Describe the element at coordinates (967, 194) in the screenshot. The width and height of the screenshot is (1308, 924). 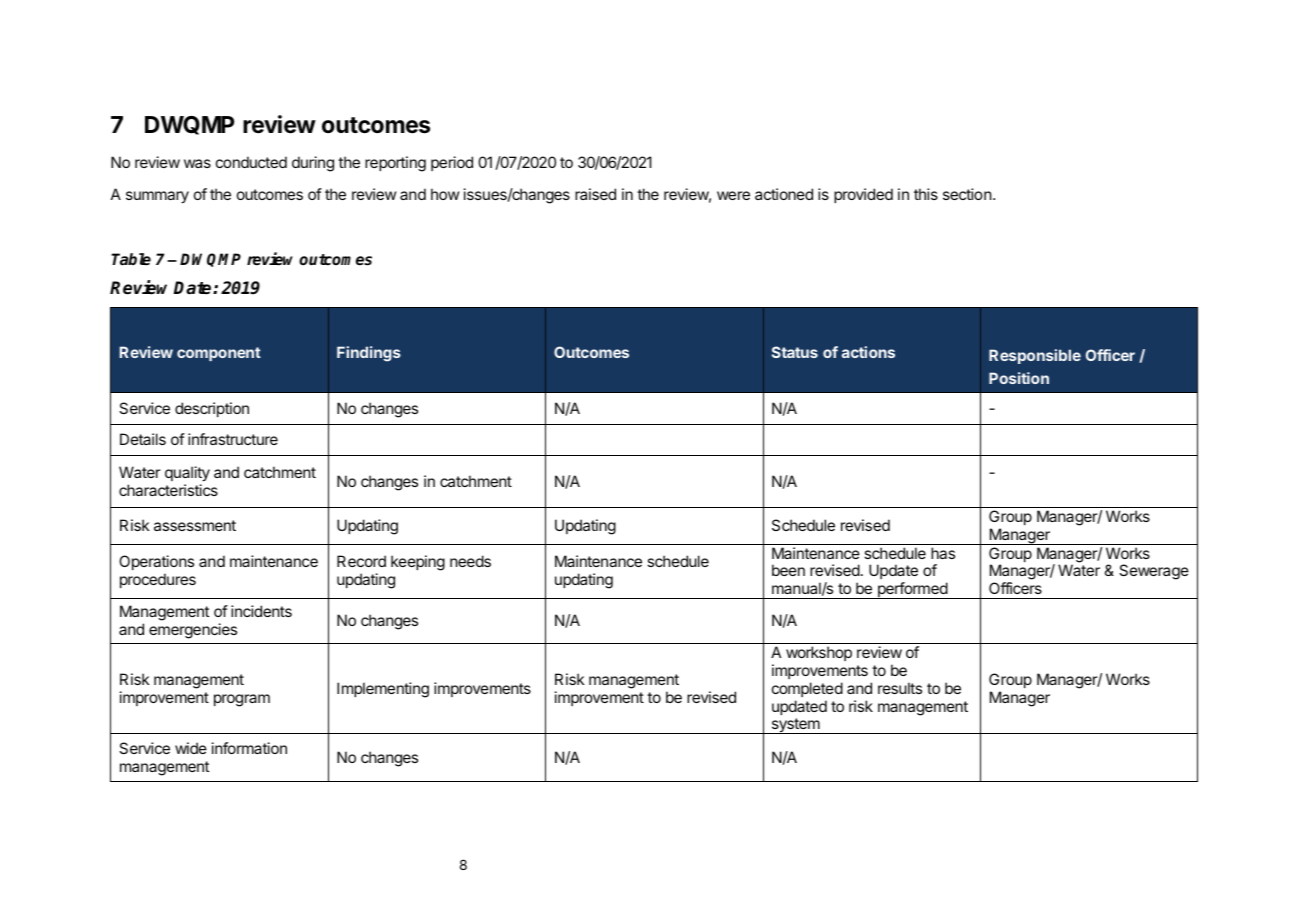
I see `section` at that location.
